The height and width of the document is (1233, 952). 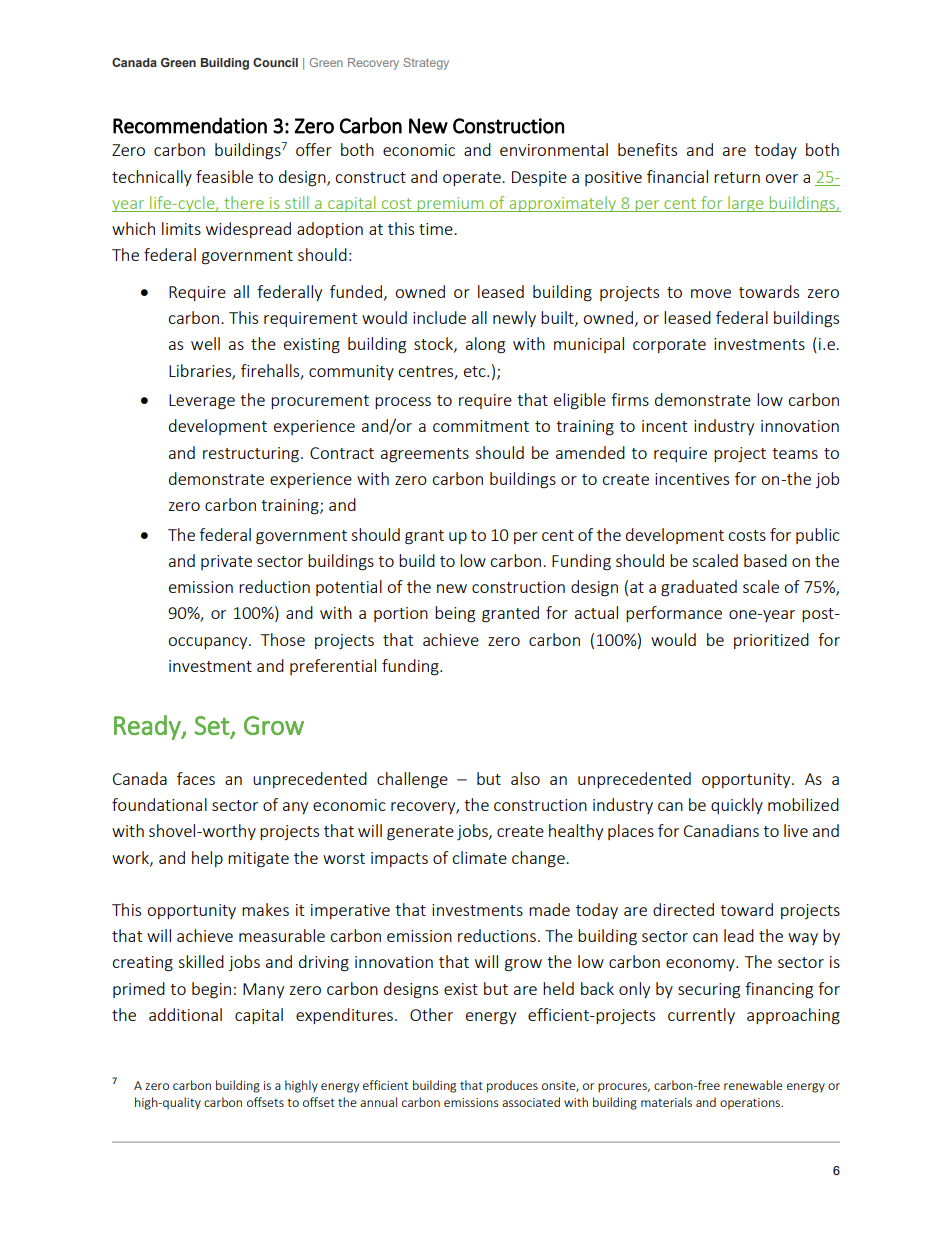 I want to click on Recommendation, so click(x=190, y=125).
